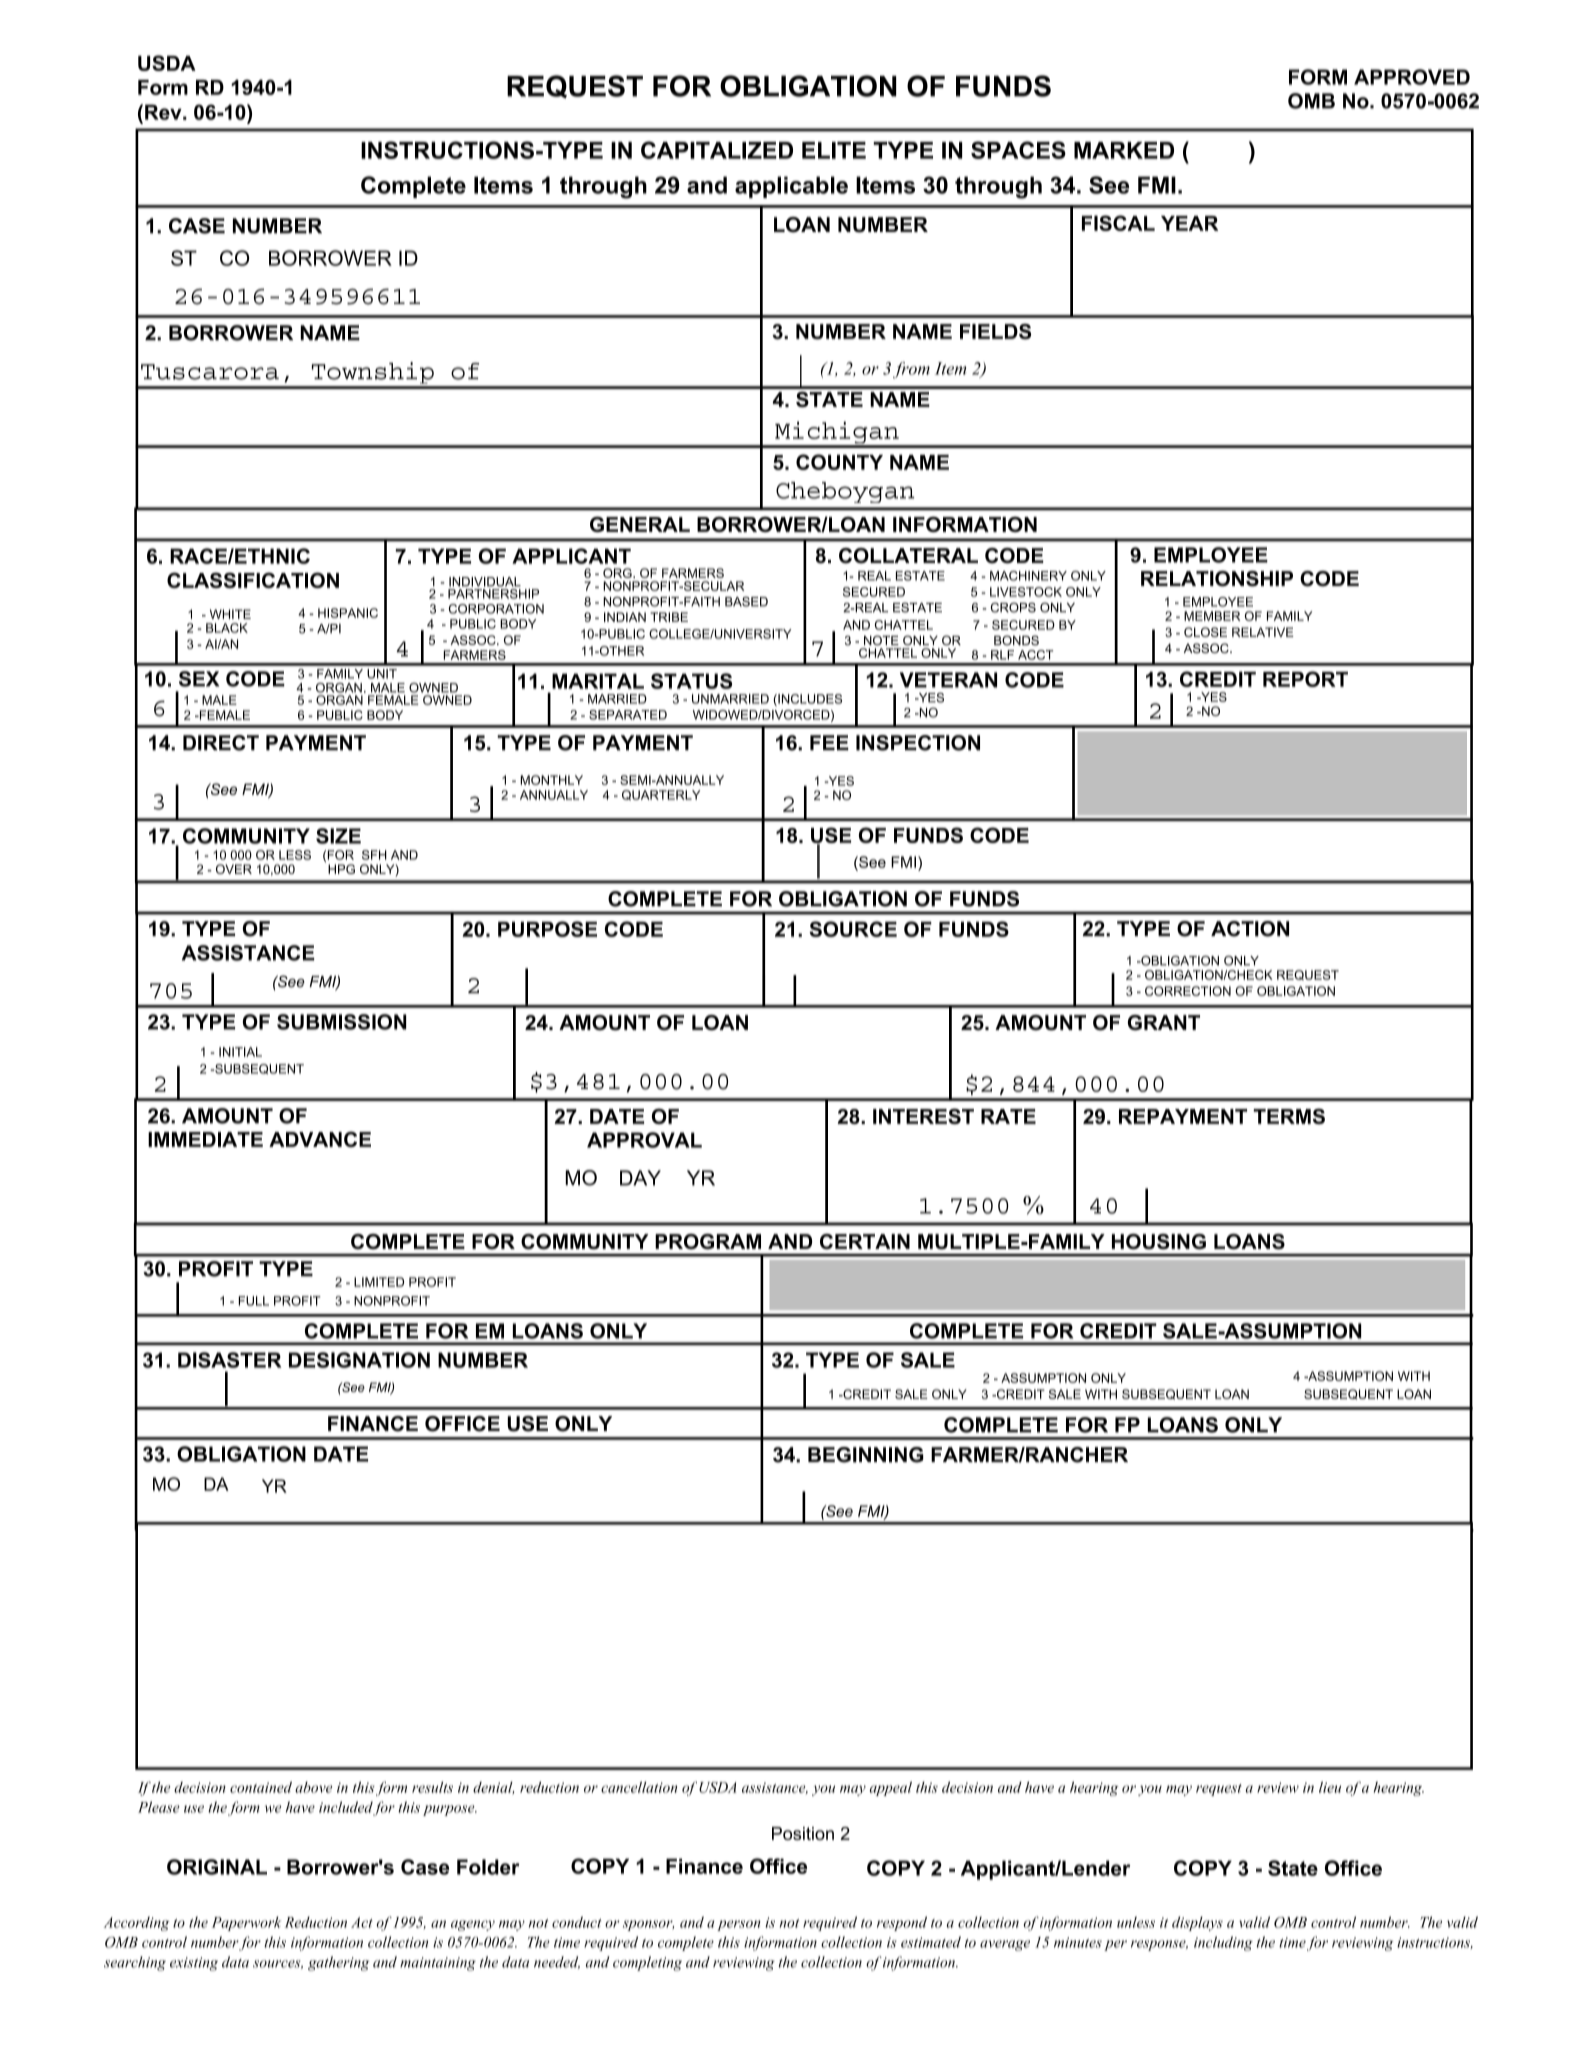 The image size is (1586, 2052). What do you see at coordinates (717, 150) in the document?
I see `CAPITALIZED` at bounding box center [717, 150].
